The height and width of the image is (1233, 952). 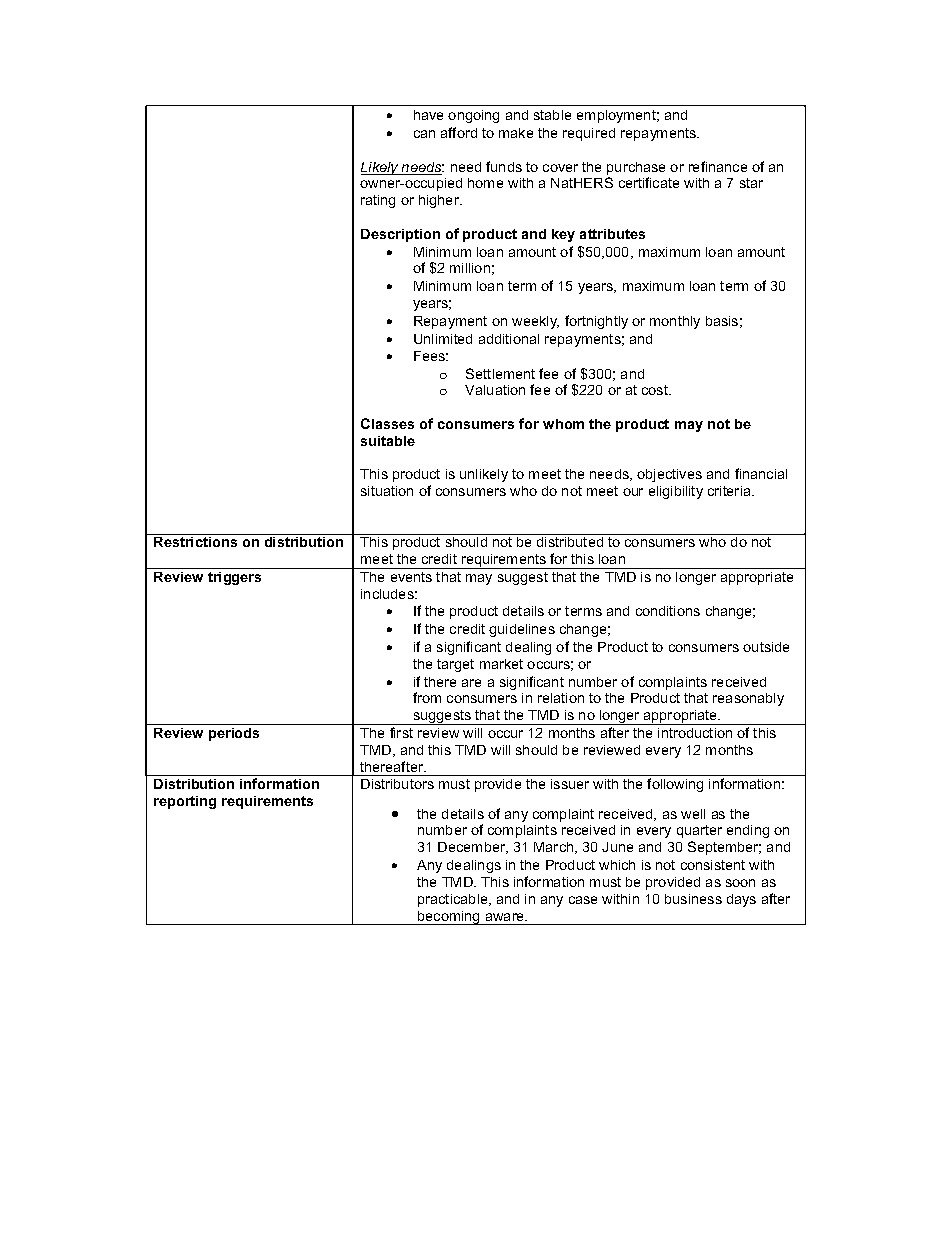 I want to click on conditions, so click(x=668, y=611).
